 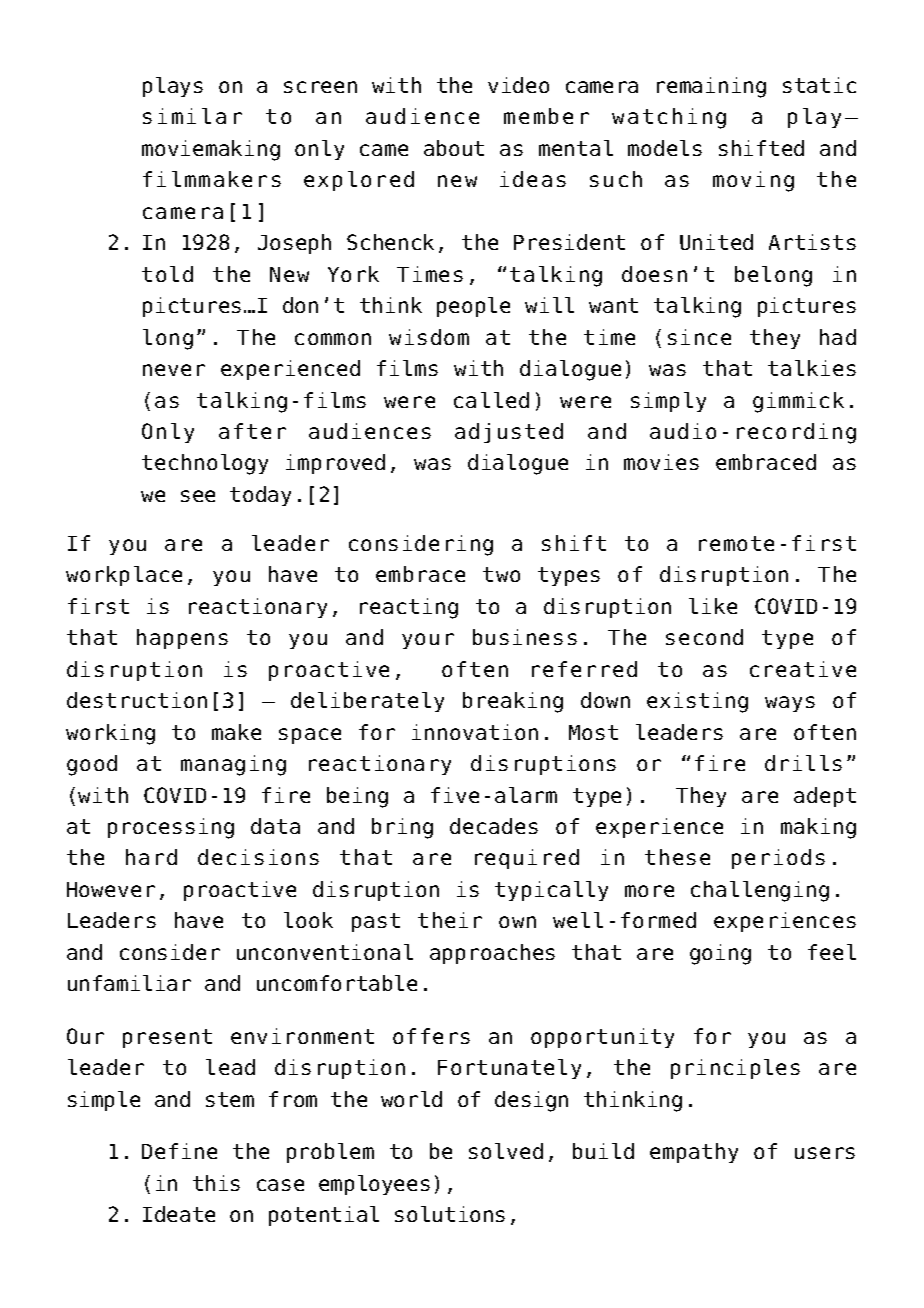 What do you see at coordinates (711, 87) in the document?
I see `remaining` at bounding box center [711, 87].
